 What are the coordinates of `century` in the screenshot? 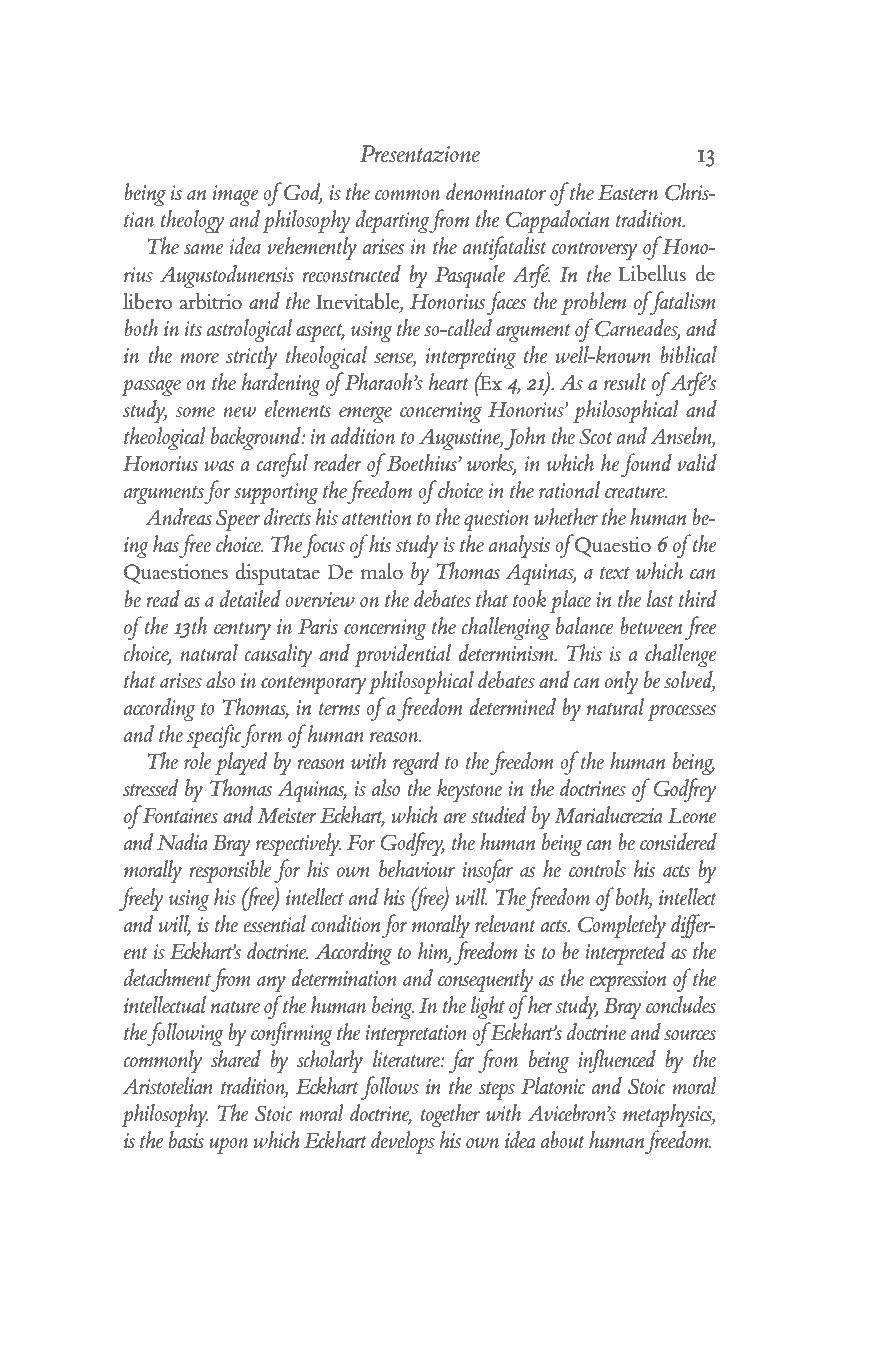 It's located at (242, 630).
